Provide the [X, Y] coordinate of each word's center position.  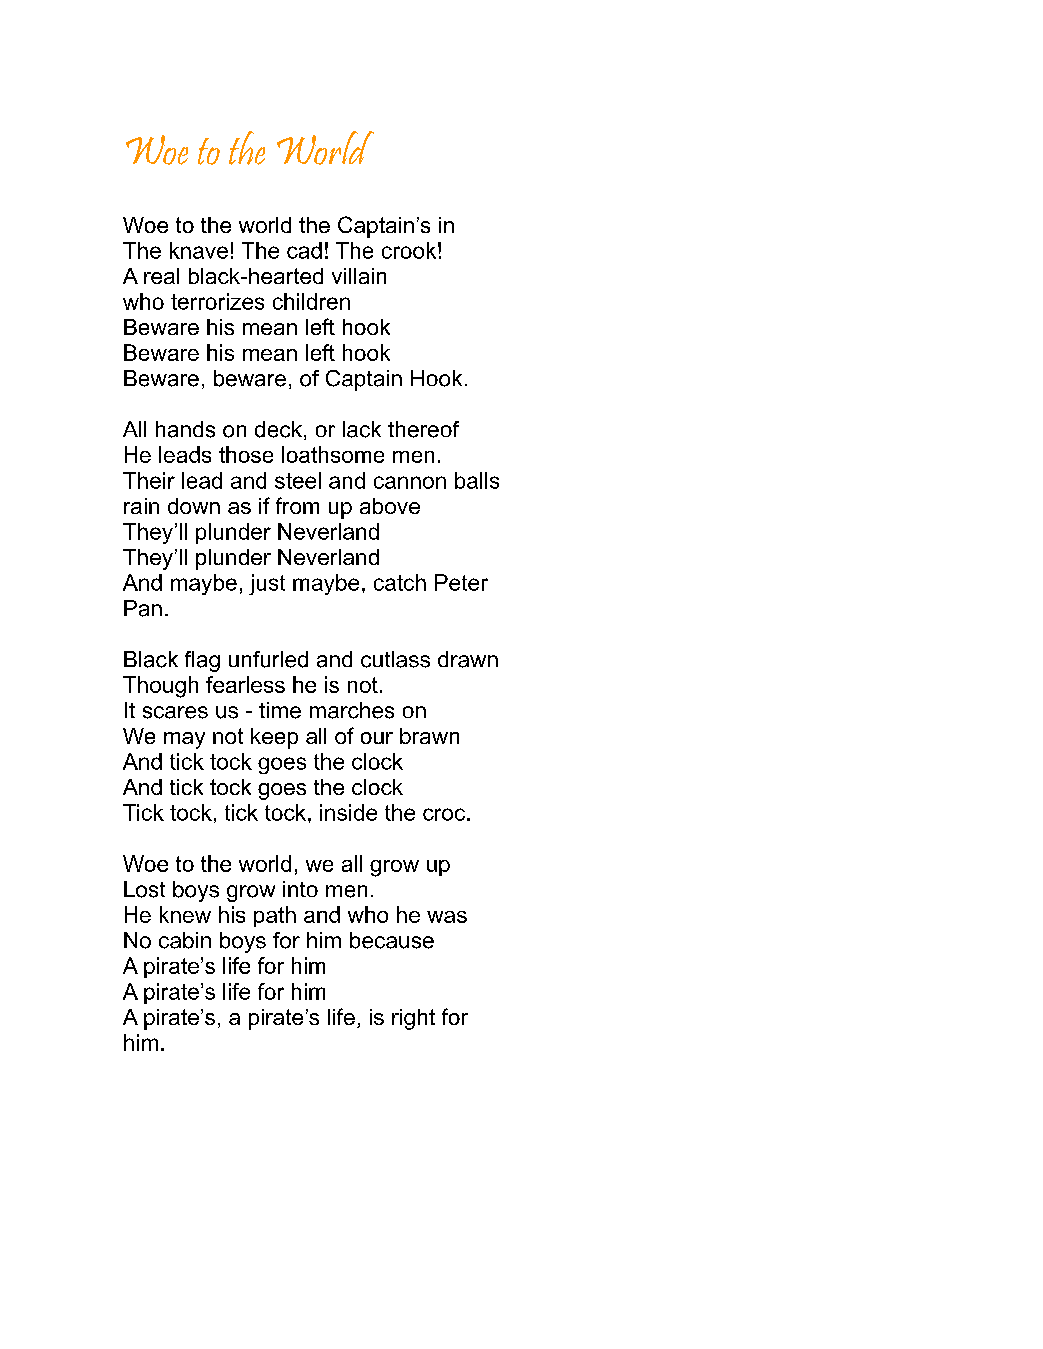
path [275, 916]
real [161, 276]
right [413, 1019]
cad [304, 250]
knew [185, 914]
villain [359, 276]
